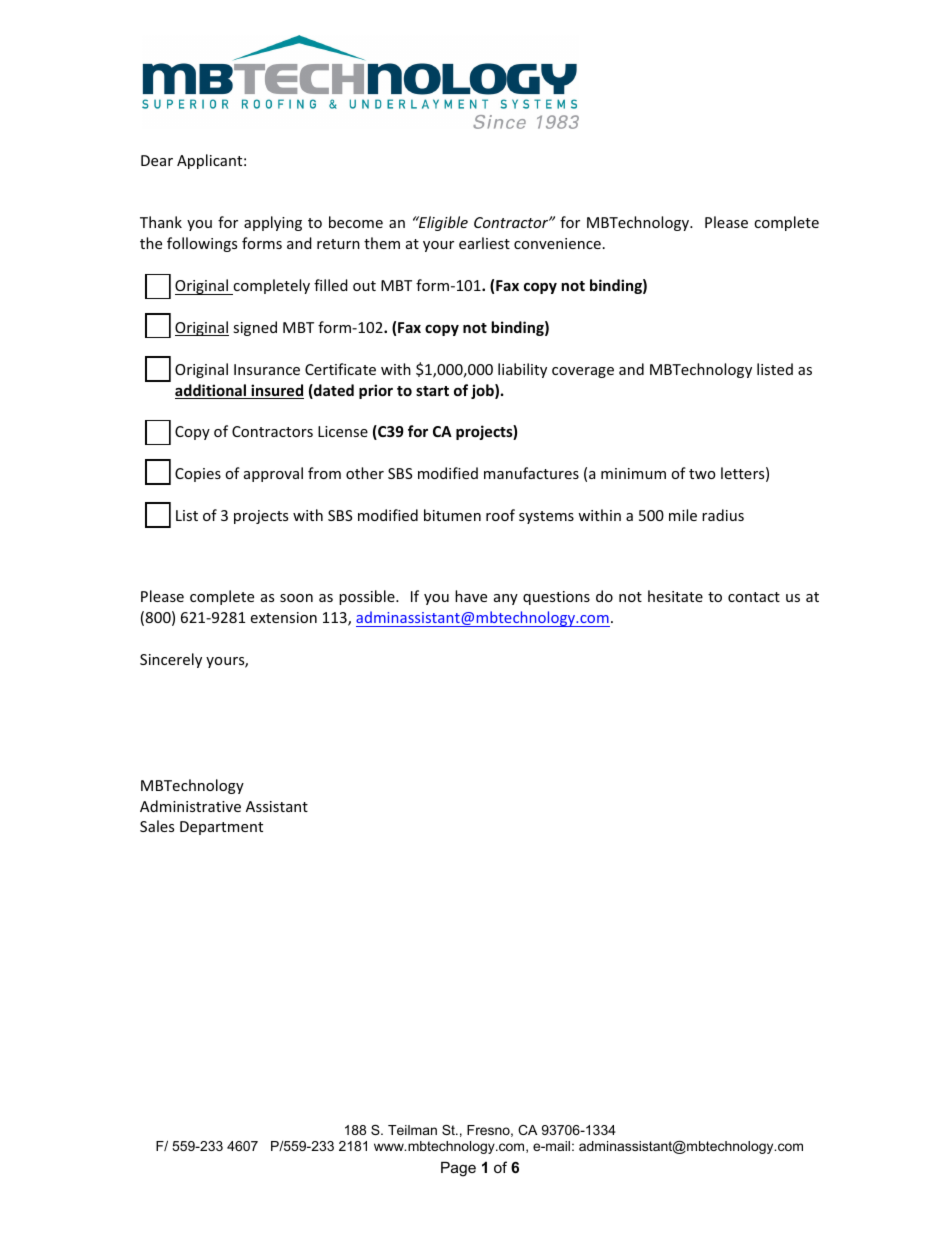 The width and height of the page is (952, 1233). Describe the element at coordinates (484, 243) in the page. I see `earliest` at that location.
